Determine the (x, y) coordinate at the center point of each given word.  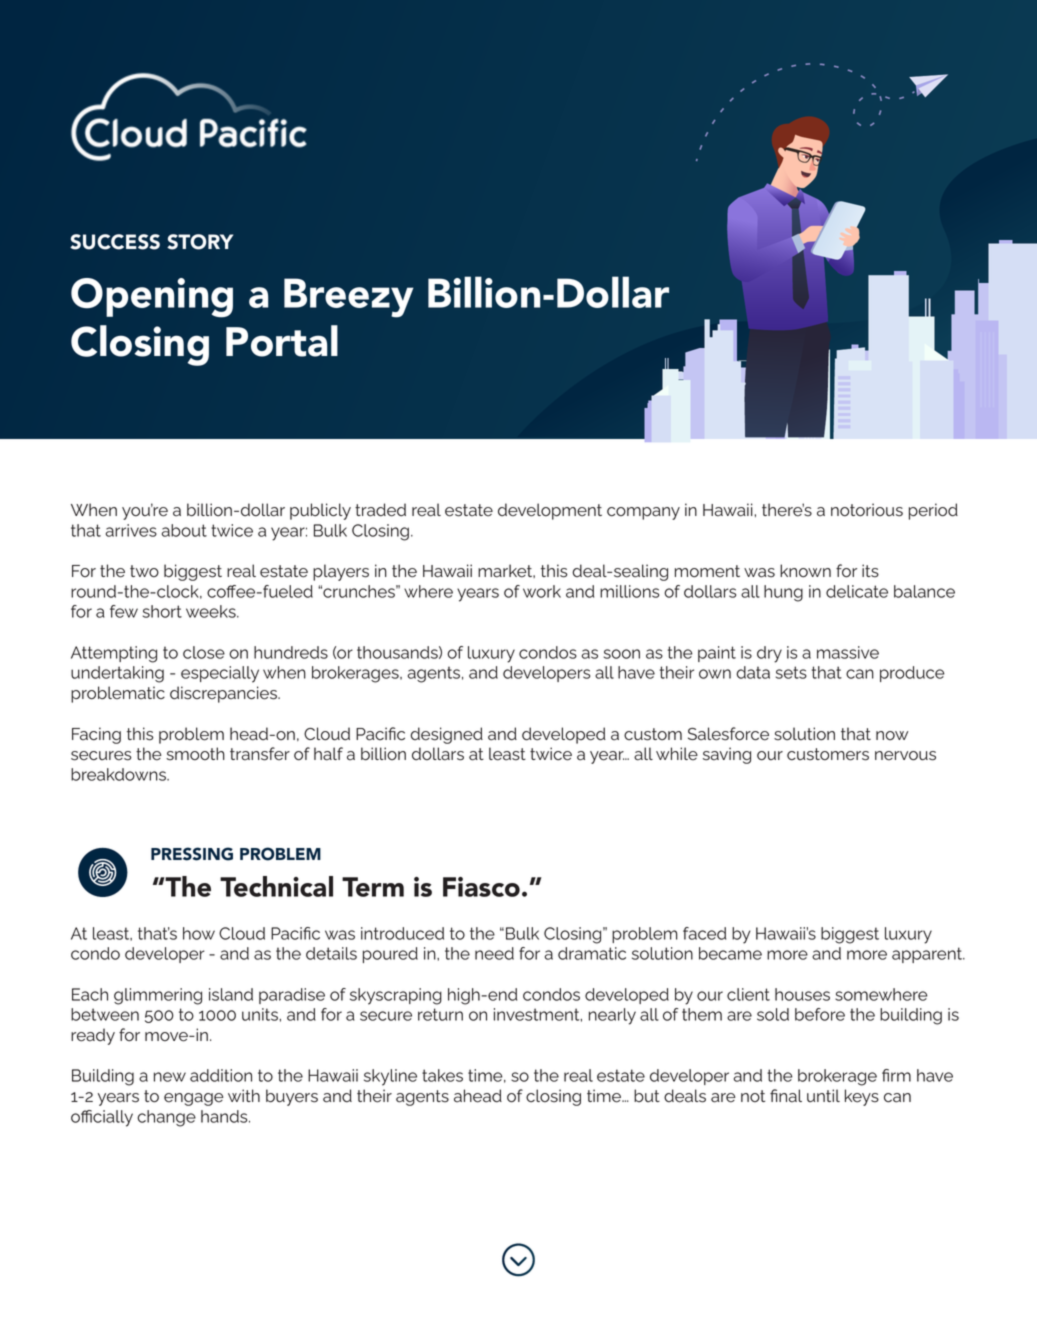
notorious (867, 510)
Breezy (349, 298)
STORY (200, 242)
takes (442, 1075)
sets (791, 672)
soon (622, 654)
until (823, 1095)
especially (220, 674)
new (170, 1077)
